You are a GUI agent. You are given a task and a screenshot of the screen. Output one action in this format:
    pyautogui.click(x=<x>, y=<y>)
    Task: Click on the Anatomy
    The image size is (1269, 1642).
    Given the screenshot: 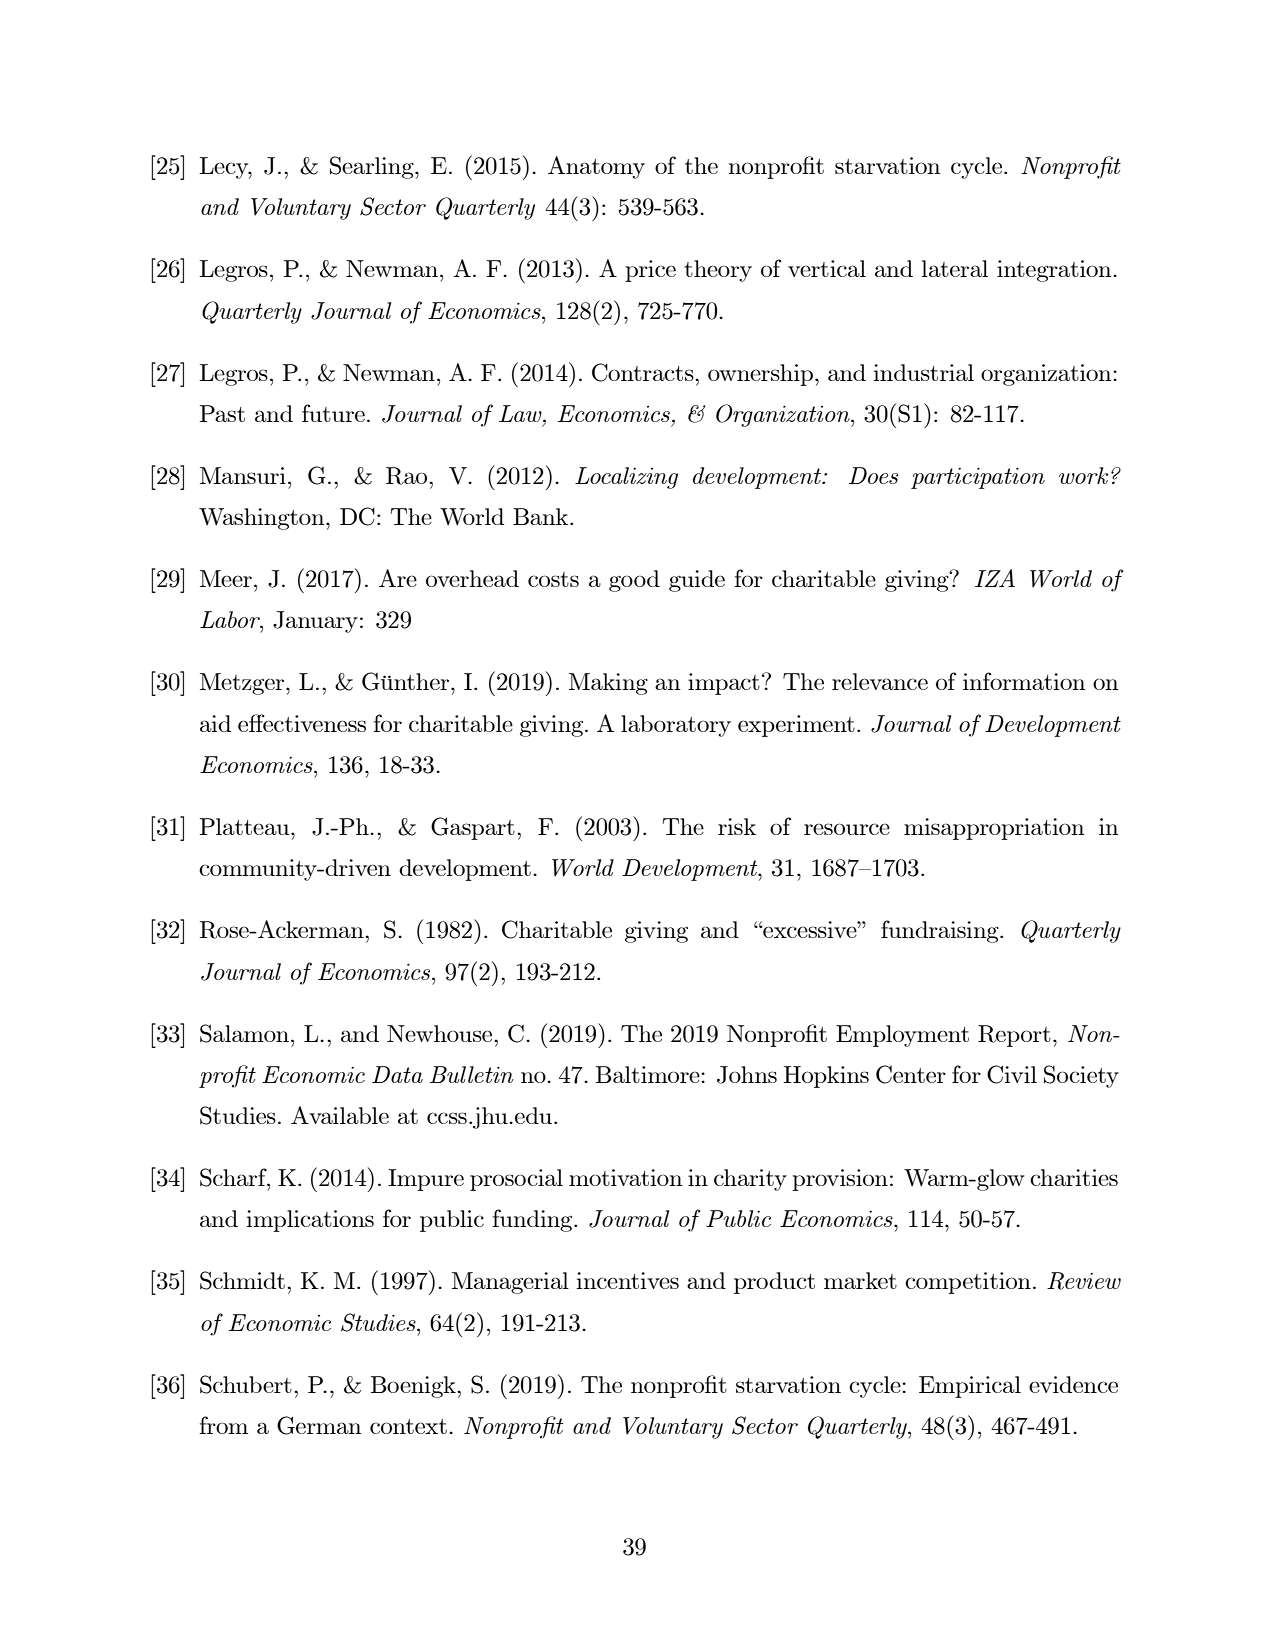 What is the action you would take?
    pyautogui.click(x=596, y=167)
